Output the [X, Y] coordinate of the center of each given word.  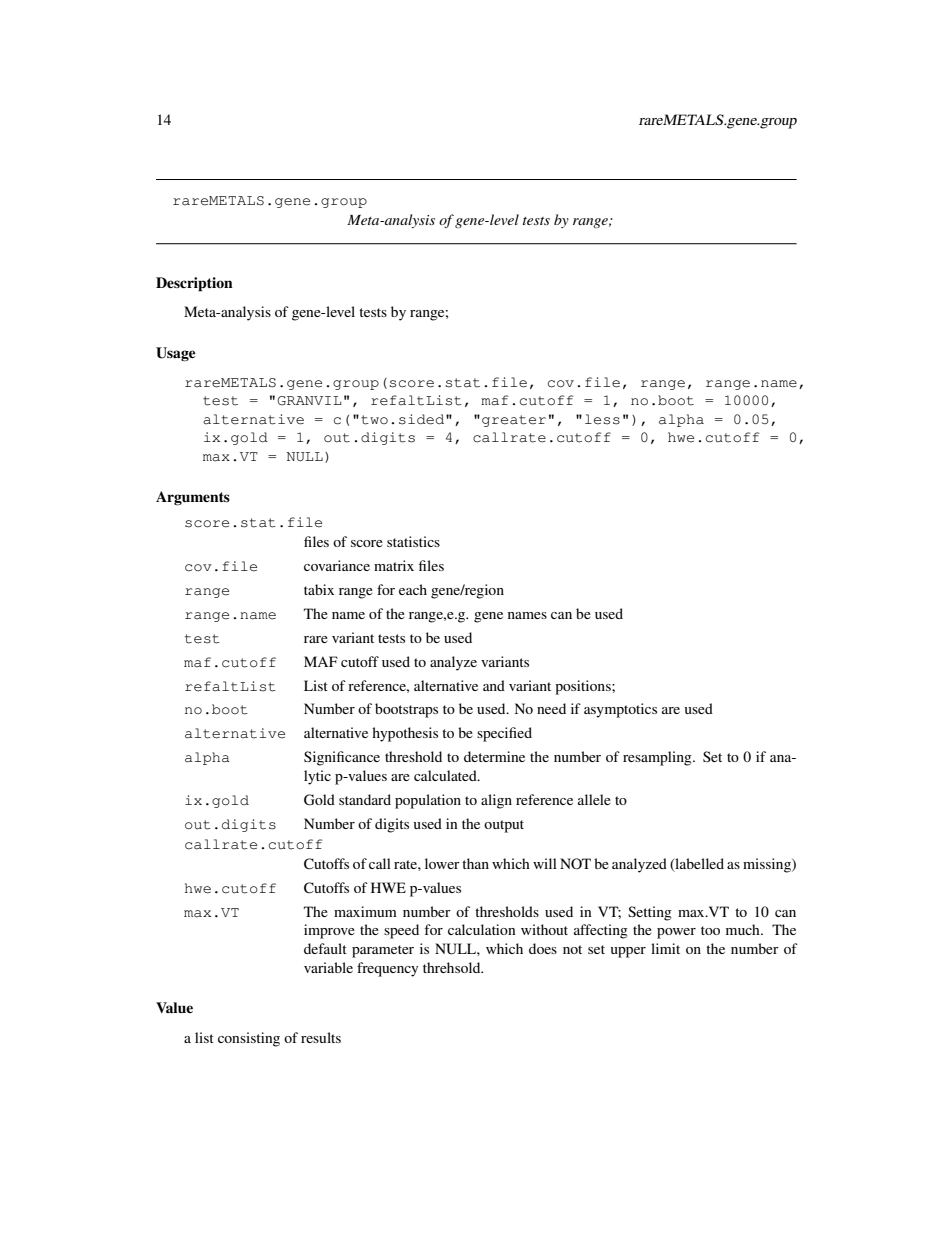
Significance [342, 758]
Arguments [193, 498]
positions [584, 687]
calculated [446, 775]
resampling [658, 758]
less [602, 419]
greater [514, 421]
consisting [249, 1039]
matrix [394, 565]
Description [194, 284]
